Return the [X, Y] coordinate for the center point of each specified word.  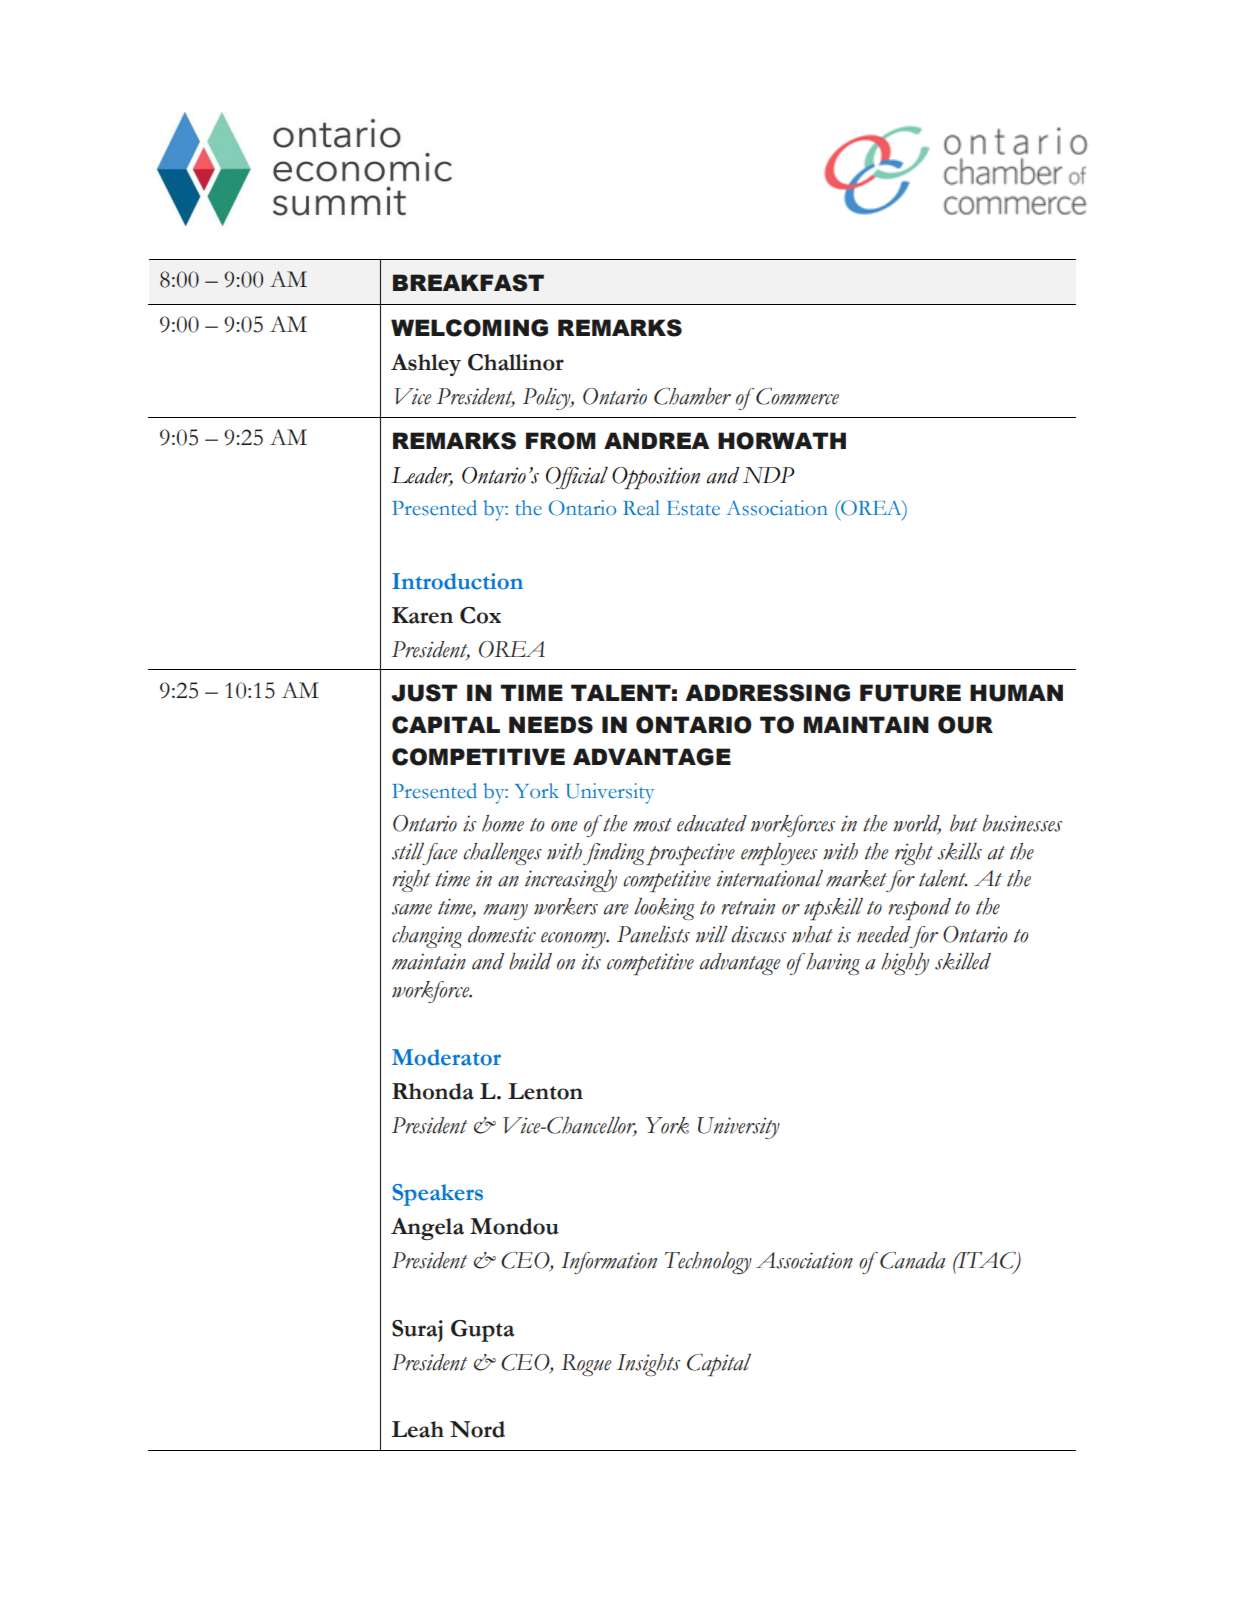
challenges [502, 854]
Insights [648, 1365]
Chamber [692, 396]
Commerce [797, 396]
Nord [477, 1429]
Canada [912, 1260]
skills [960, 851]
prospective [690, 854]
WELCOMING [469, 328]
